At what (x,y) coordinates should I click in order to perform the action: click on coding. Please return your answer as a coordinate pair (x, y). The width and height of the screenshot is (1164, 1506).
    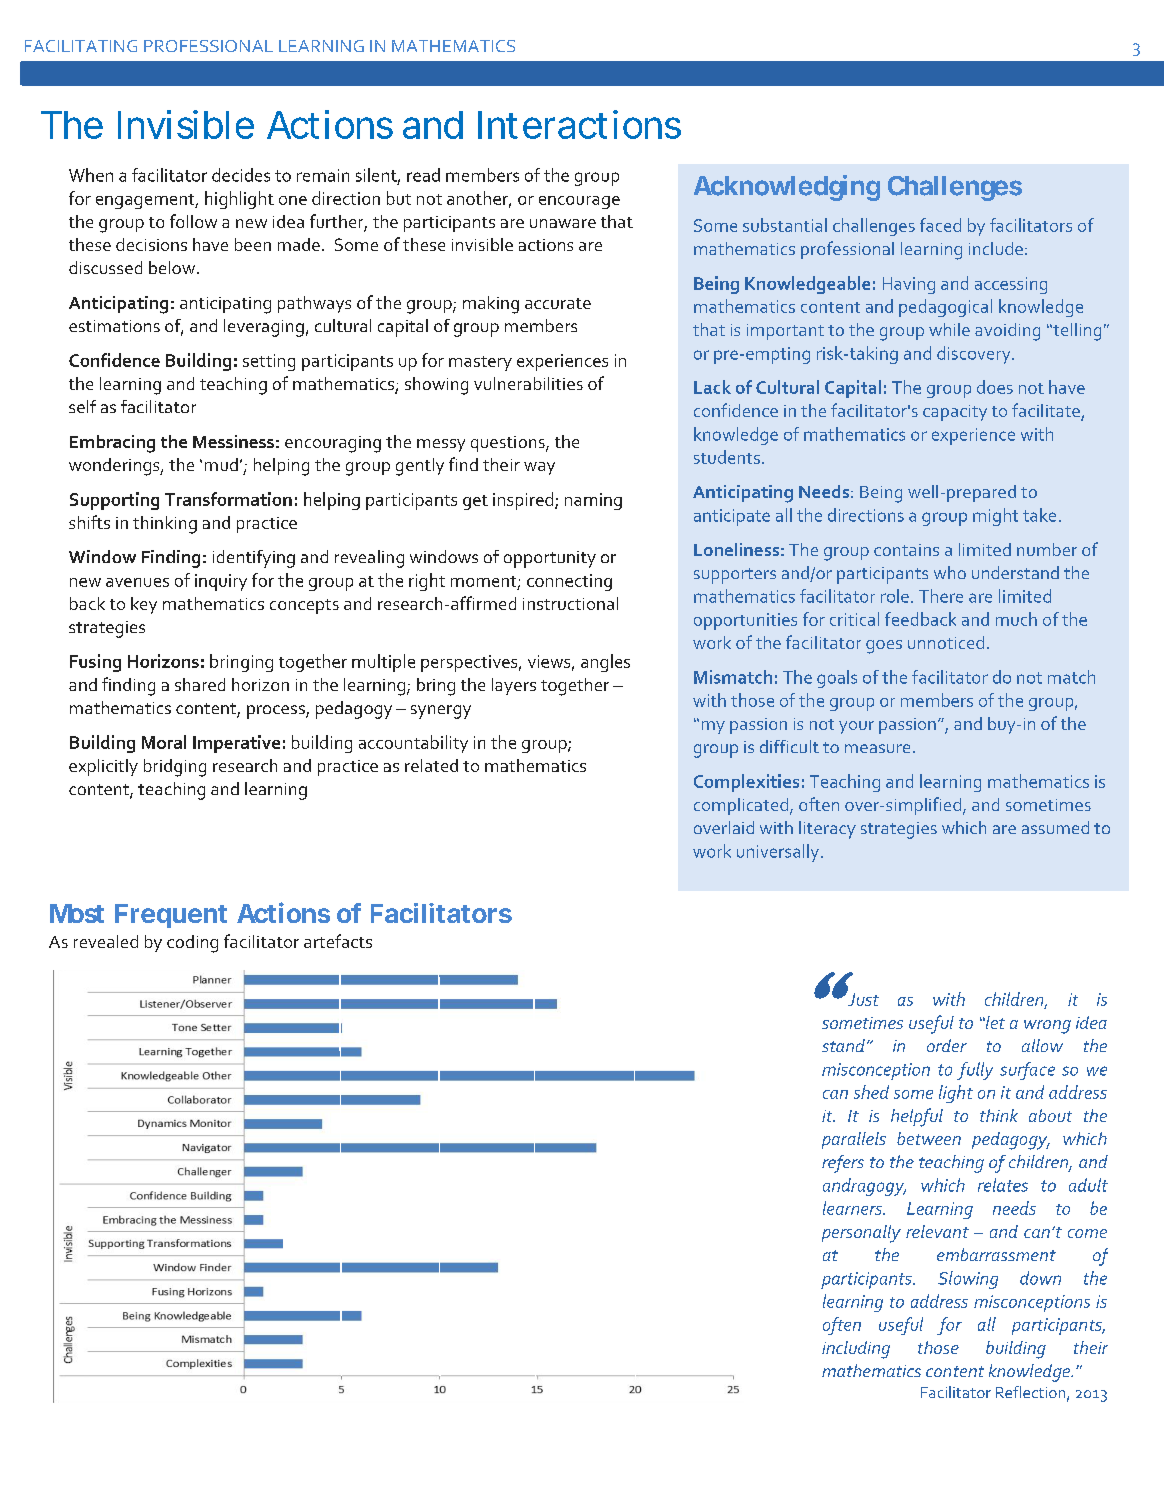
    Looking at the image, I should click on (192, 944).
